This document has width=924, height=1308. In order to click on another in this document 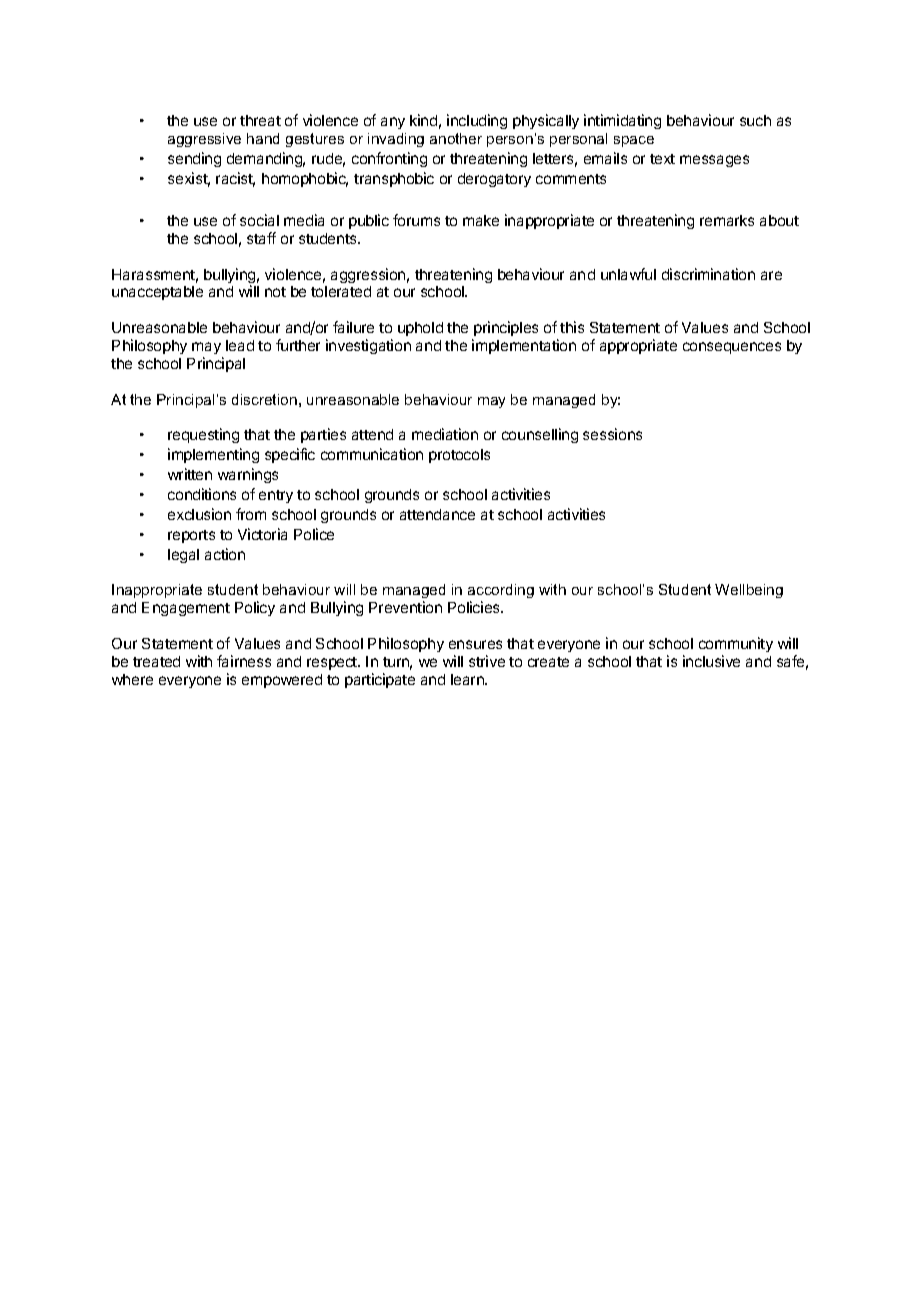, I will do `click(456, 138)`.
